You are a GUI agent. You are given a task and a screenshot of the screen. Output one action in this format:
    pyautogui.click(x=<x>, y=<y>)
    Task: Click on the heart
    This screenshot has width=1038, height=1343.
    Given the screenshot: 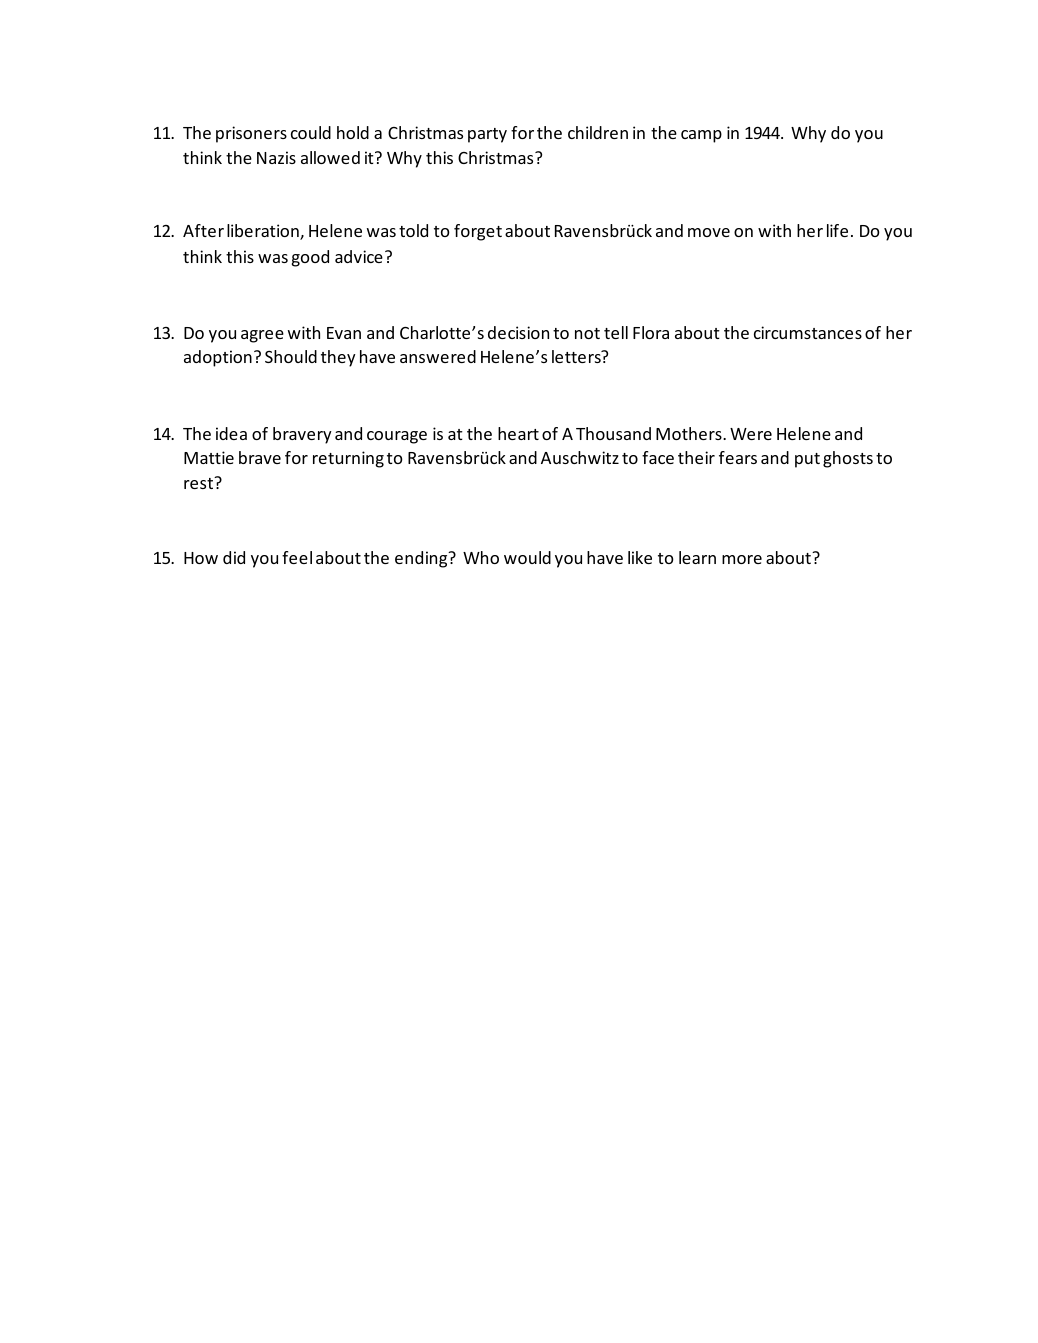 What is the action you would take?
    pyautogui.click(x=518, y=433)
